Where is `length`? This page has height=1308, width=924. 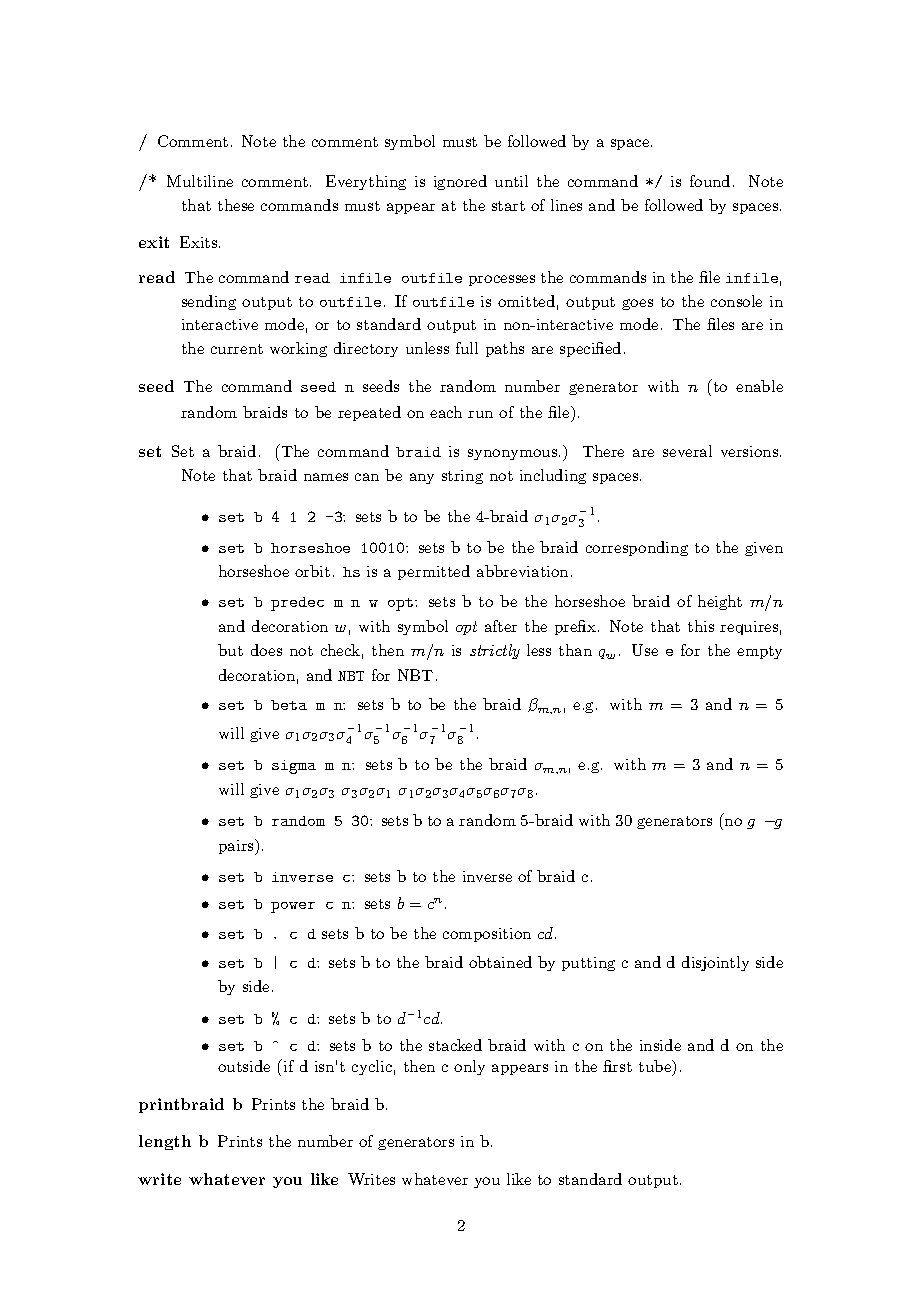 length is located at coordinates (165, 1142).
